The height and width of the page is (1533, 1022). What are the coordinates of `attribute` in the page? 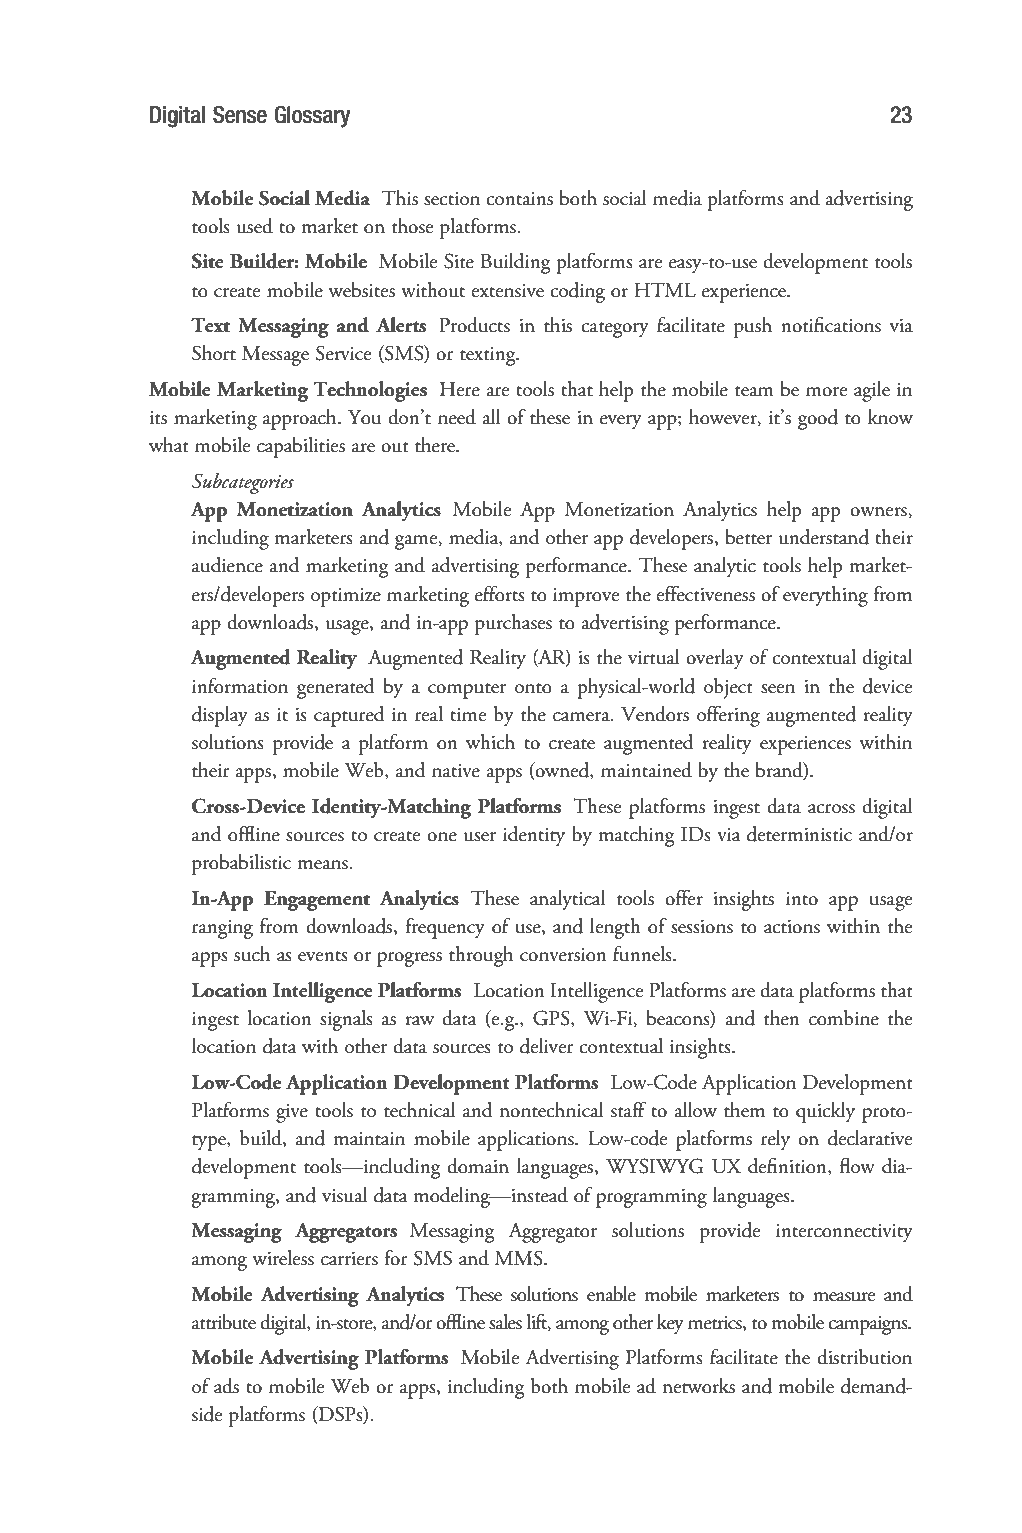 It's located at (224, 1322).
